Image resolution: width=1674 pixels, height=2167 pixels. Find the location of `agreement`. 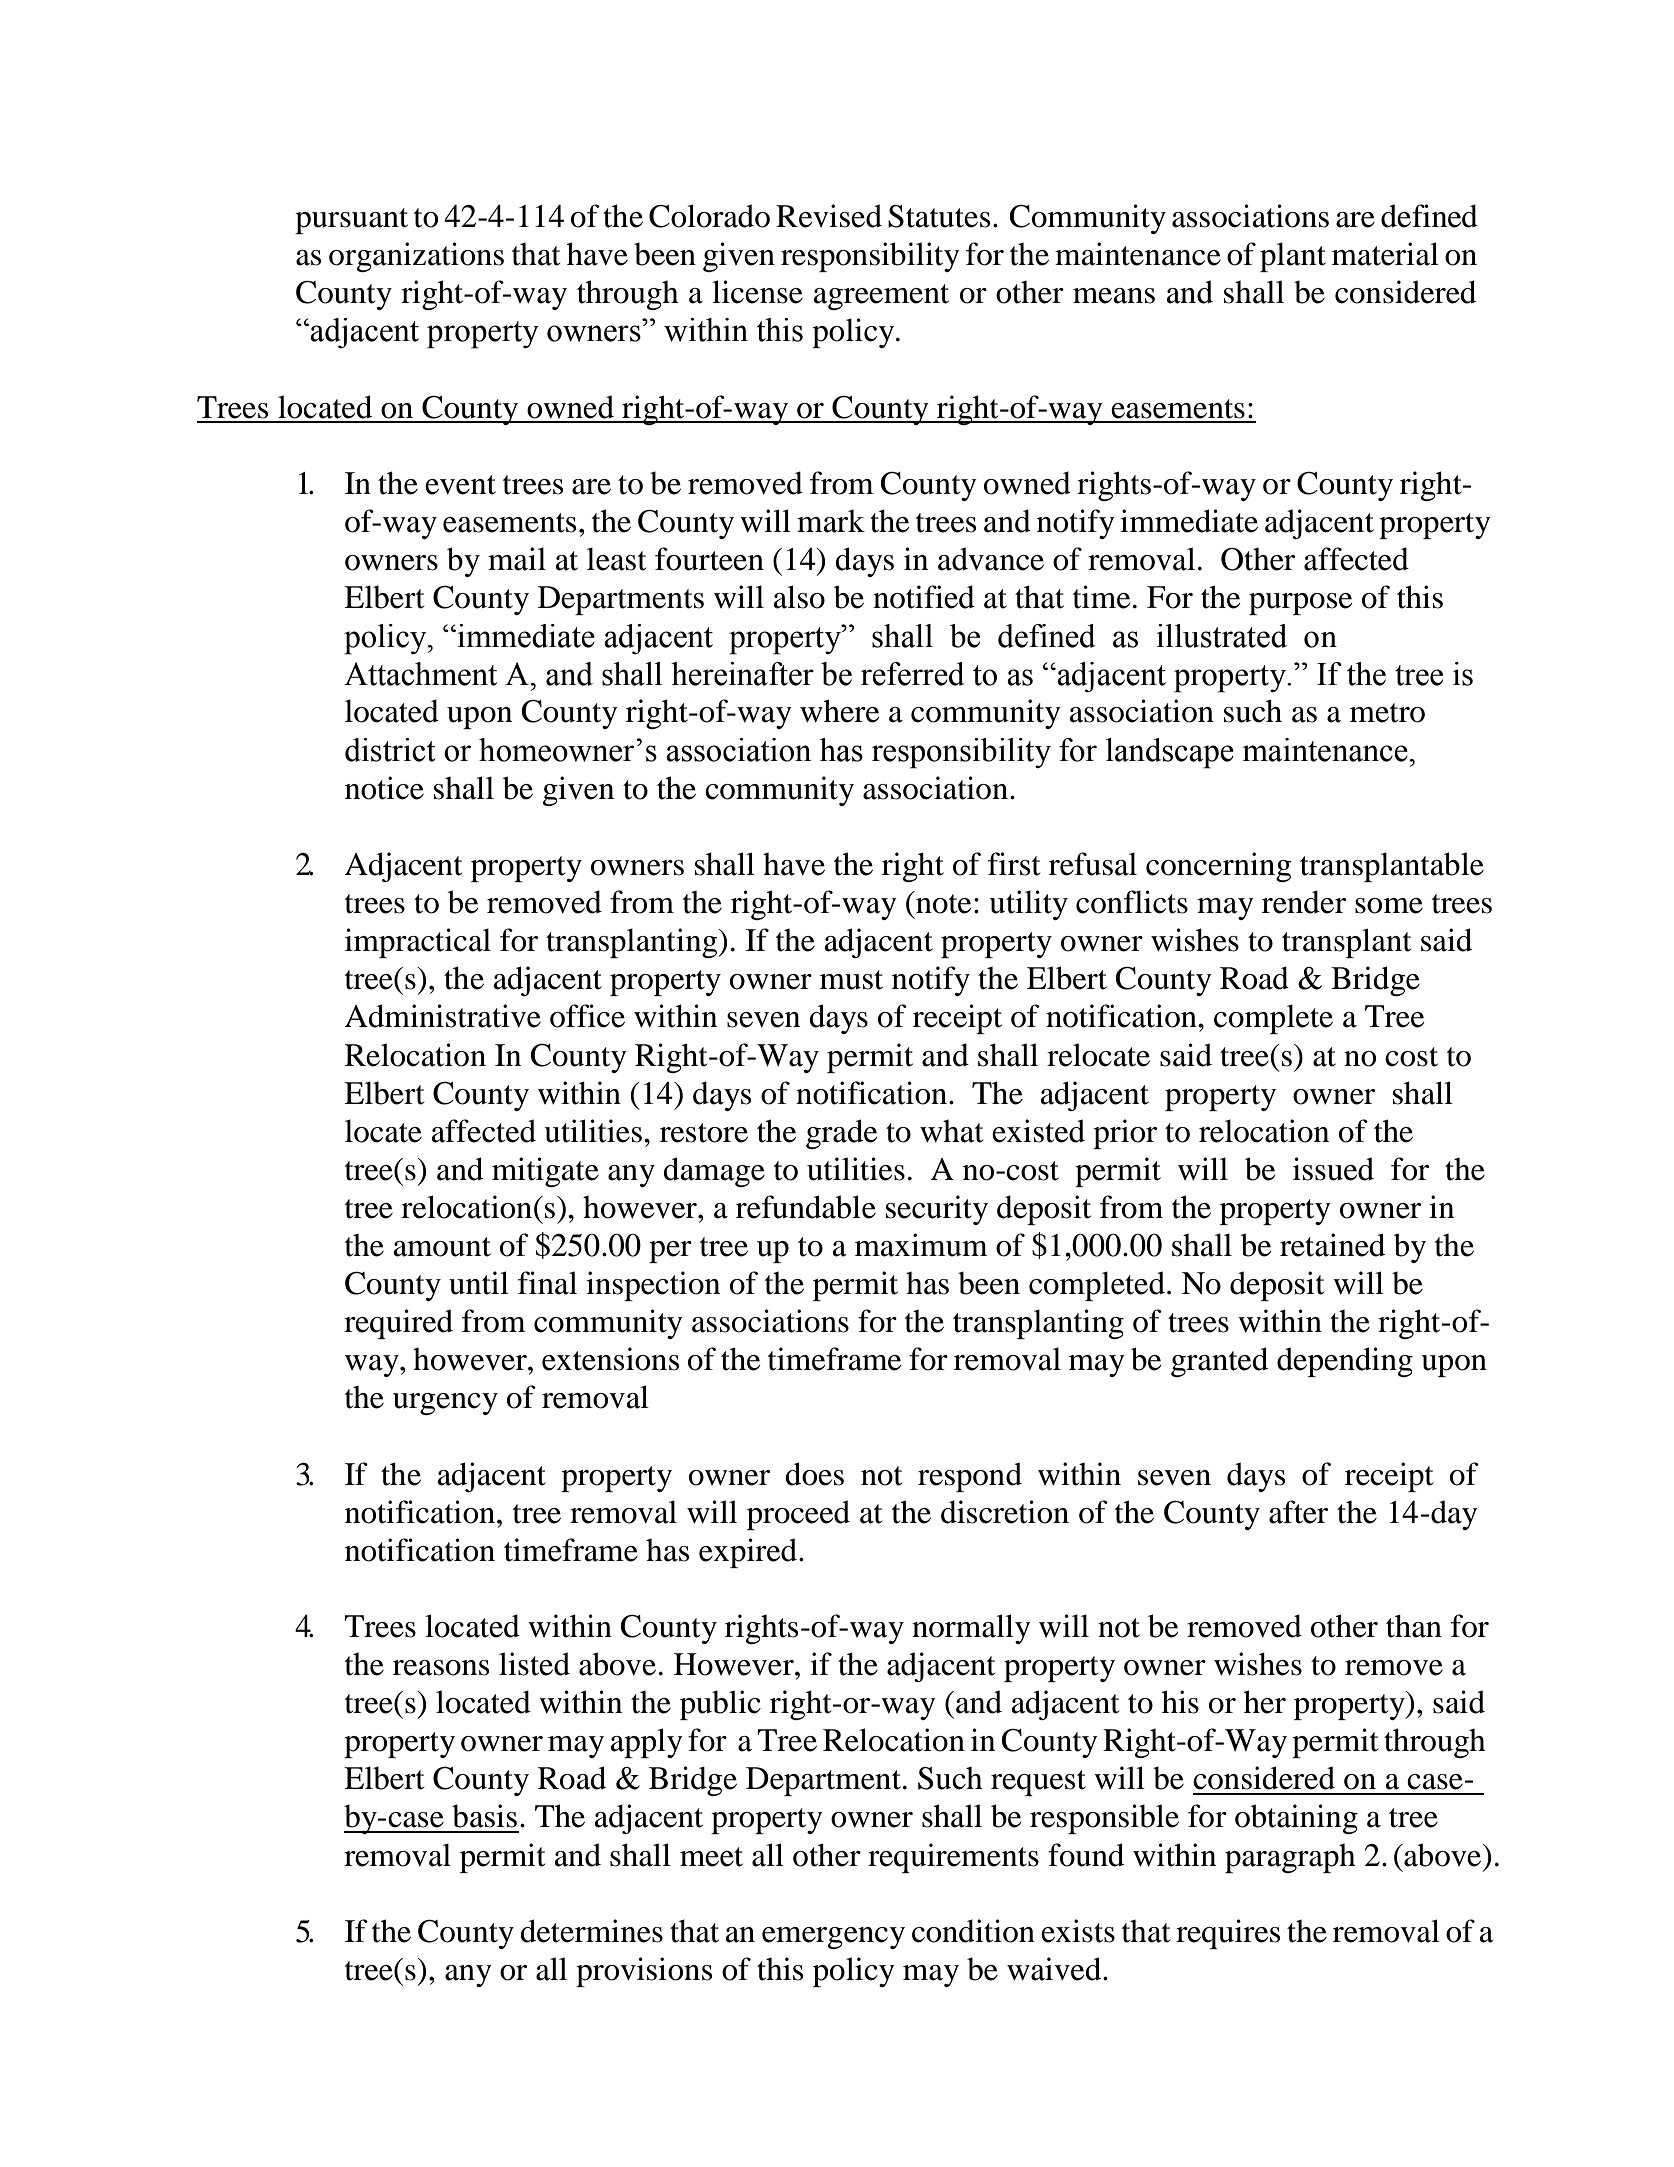

agreement is located at coordinates (881, 297).
